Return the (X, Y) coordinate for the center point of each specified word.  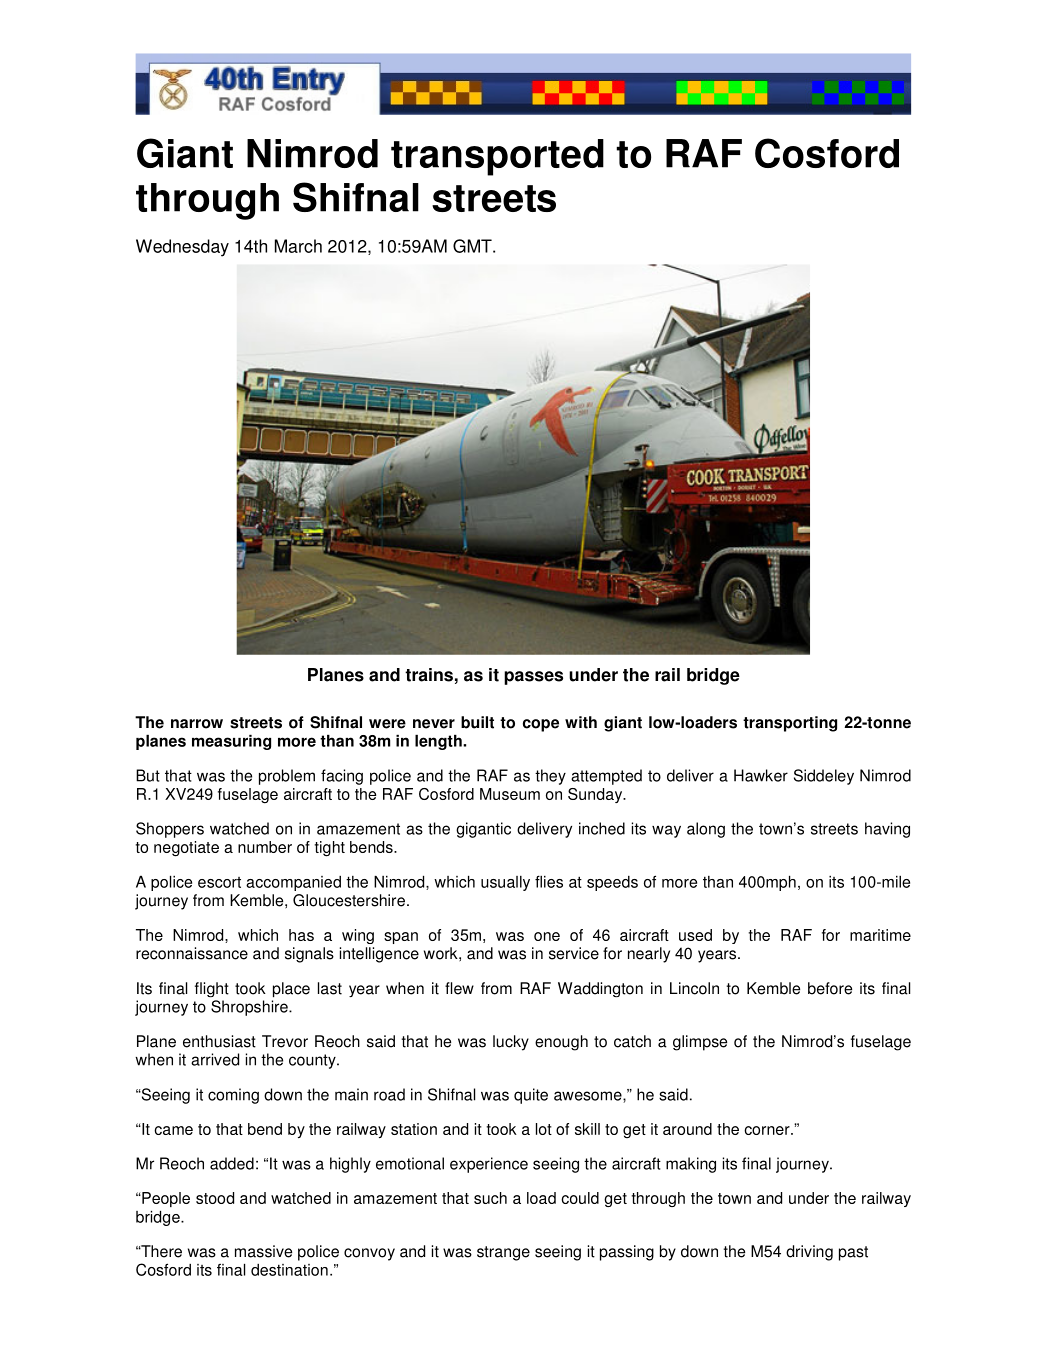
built (477, 722)
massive (263, 1251)
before (830, 988)
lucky (511, 1043)
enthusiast (219, 1041)
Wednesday (182, 248)
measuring (231, 742)
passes (533, 678)
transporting (790, 724)
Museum (510, 794)
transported (497, 157)
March (298, 246)
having (887, 830)
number (265, 847)
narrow (197, 724)
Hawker (761, 775)
